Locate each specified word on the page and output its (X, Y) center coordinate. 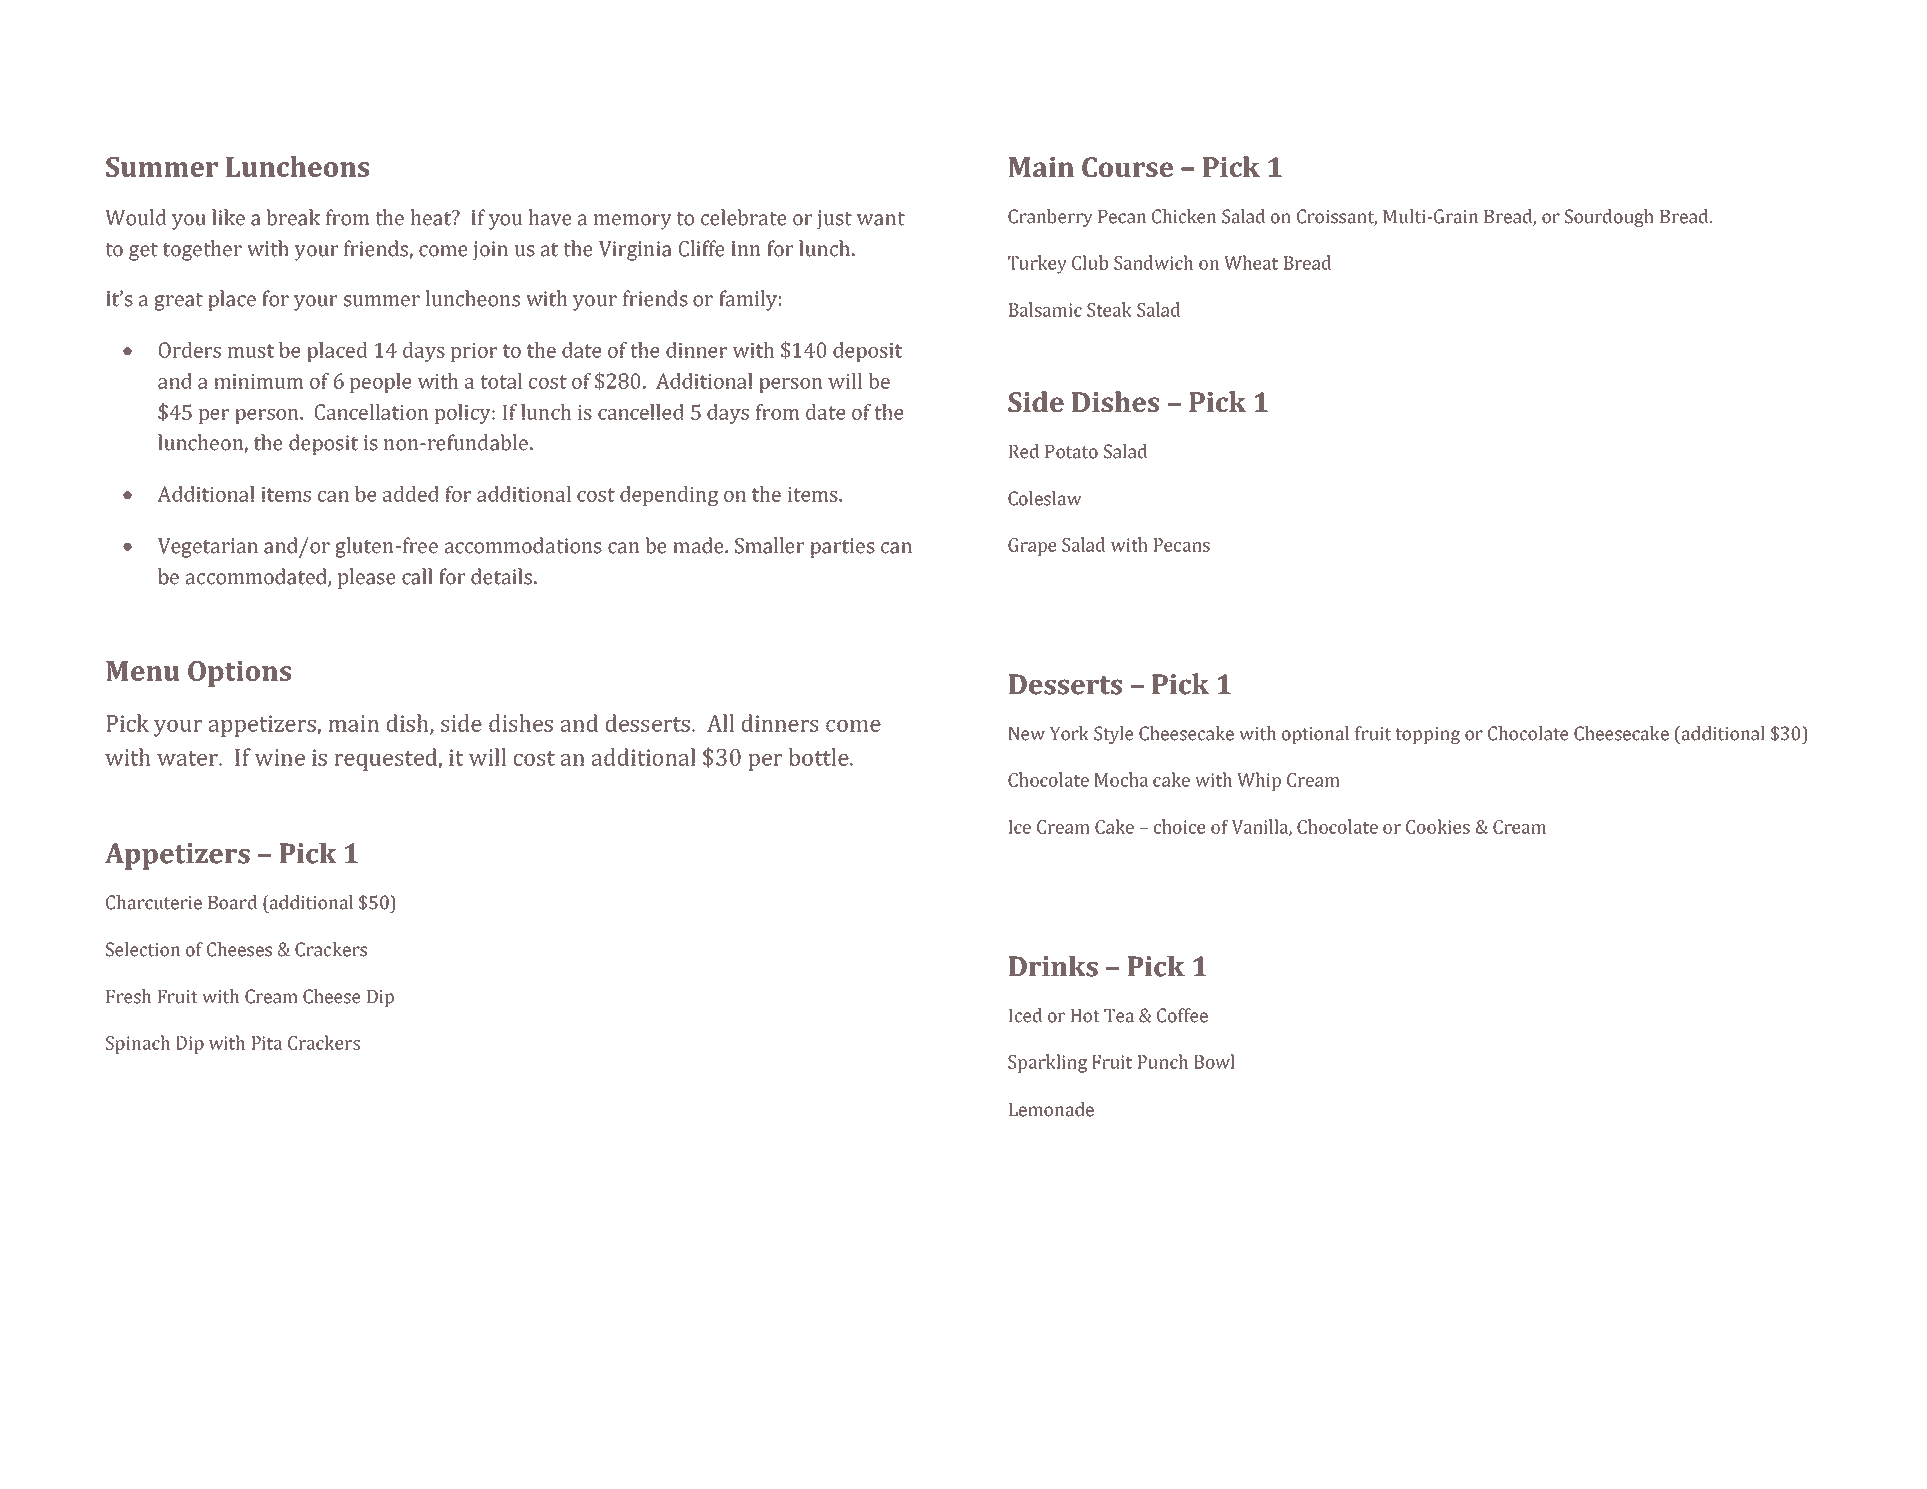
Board (232, 902)
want (881, 219)
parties (843, 548)
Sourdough (1609, 218)
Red (1024, 451)
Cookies (1438, 826)
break (293, 217)
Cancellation (371, 412)
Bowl (1214, 1061)
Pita (267, 1043)
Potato (1071, 452)
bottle (820, 757)
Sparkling (1047, 1063)
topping (1427, 735)
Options (239, 674)
